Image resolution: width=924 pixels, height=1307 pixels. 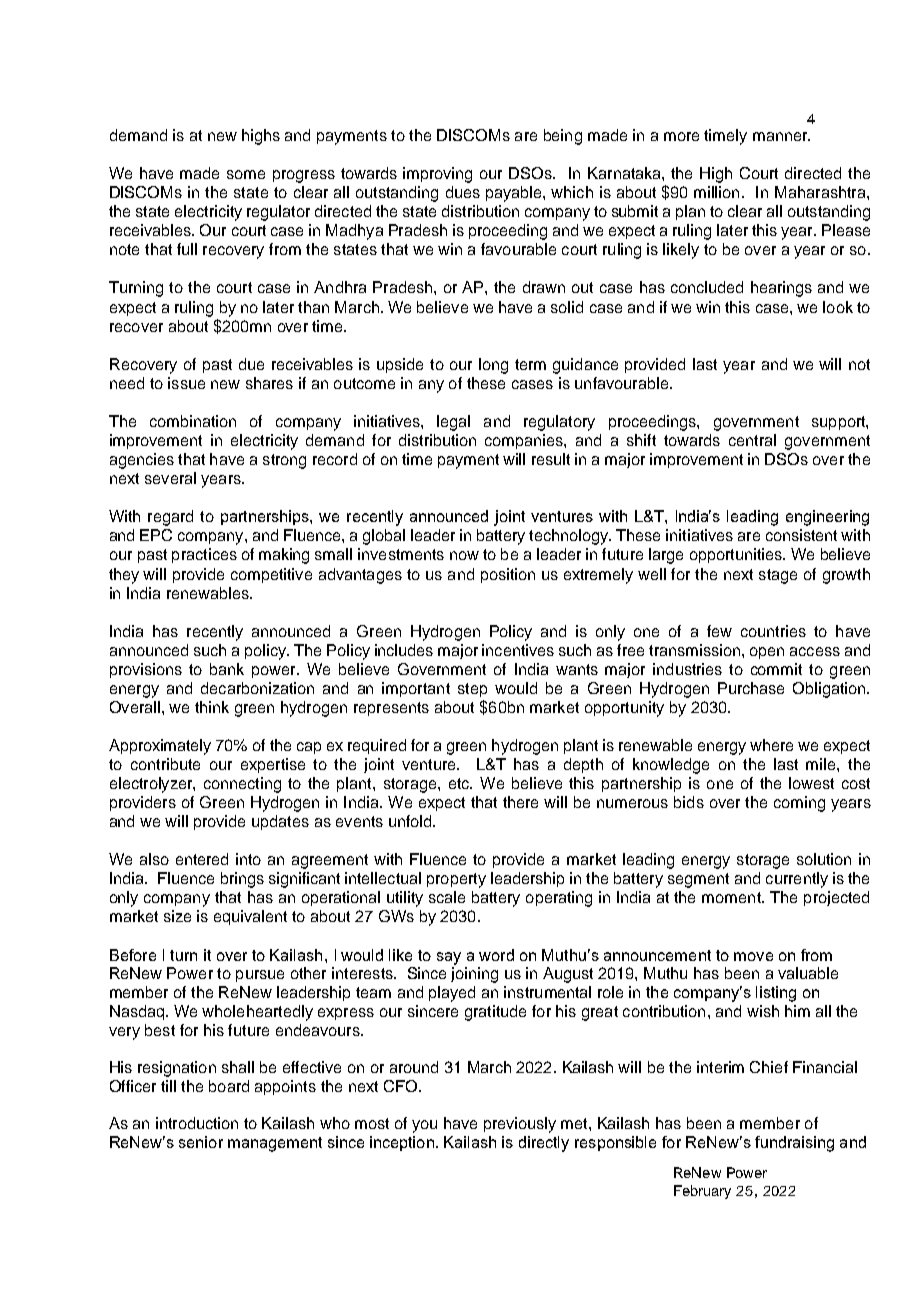 What do you see at coordinates (781, 136) in the screenshot?
I see `manner` at bounding box center [781, 136].
